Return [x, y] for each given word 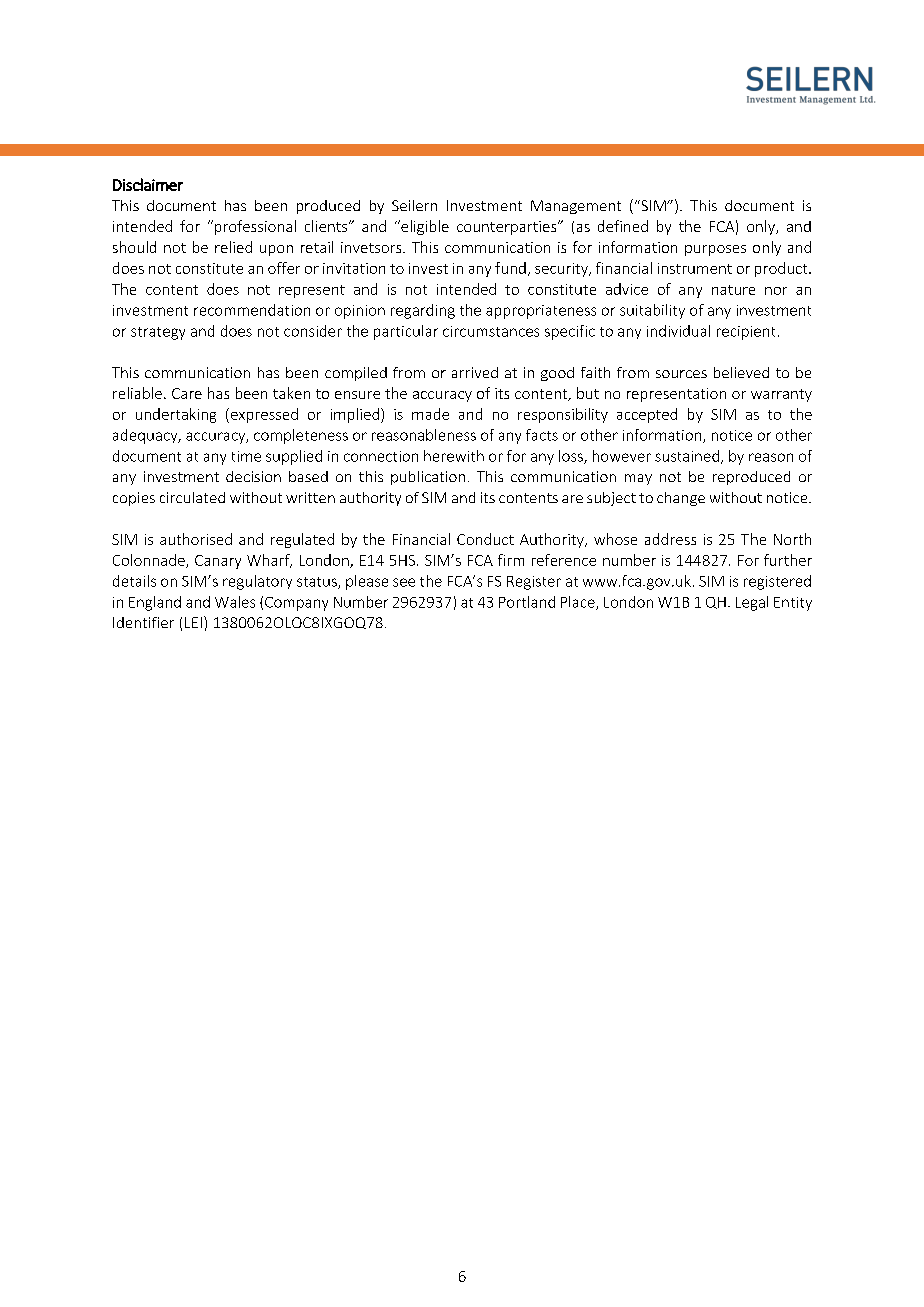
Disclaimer [148, 184]
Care [187, 393]
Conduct [485, 539]
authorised [196, 539]
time [246, 456]
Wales [235, 602]
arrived [475, 372]
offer [284, 268]
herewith [454, 456]
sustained [687, 456]
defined [623, 226]
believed [741, 372]
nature [733, 290]
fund [510, 268]
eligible [424, 227]
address [670, 539]
